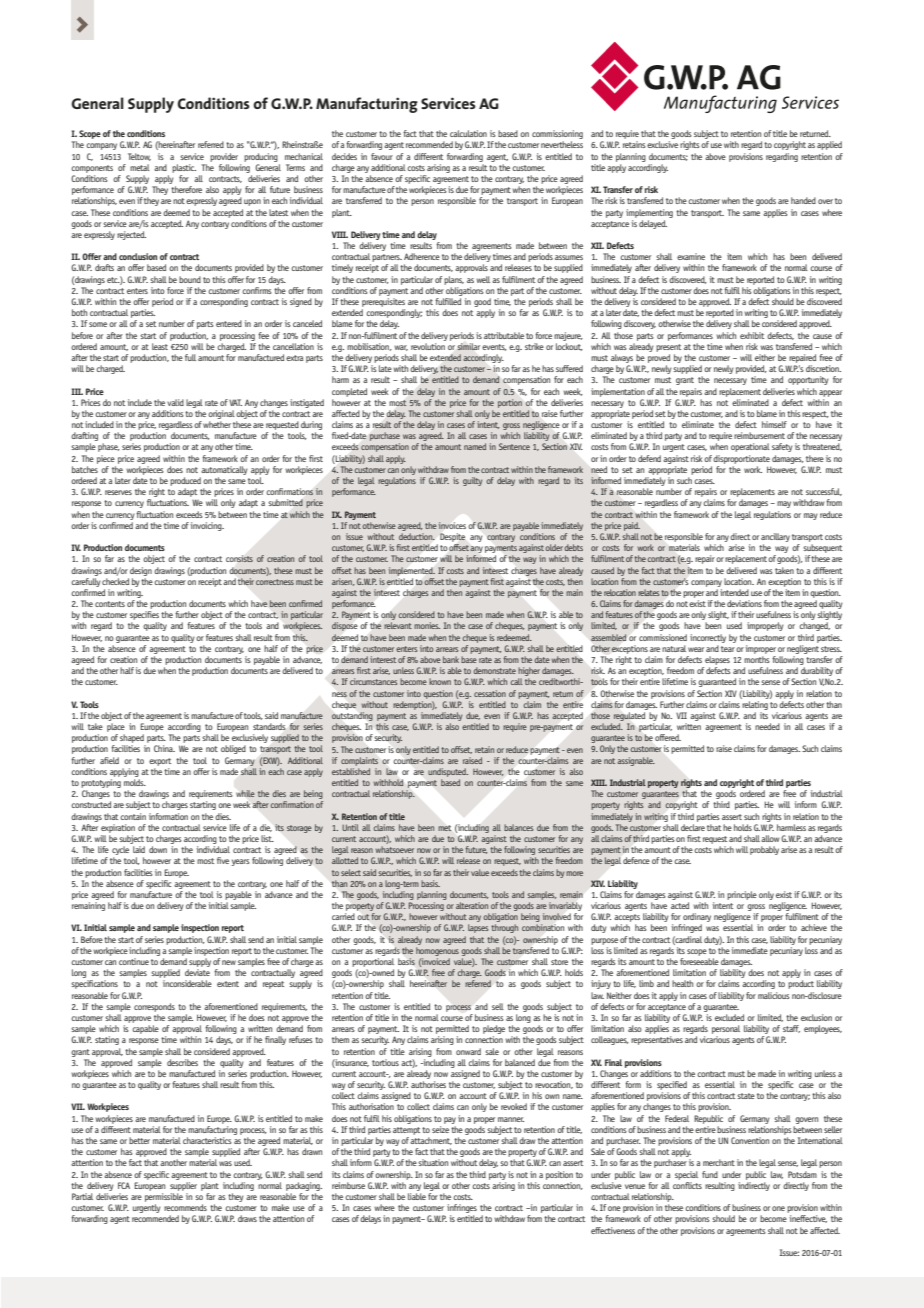  I want to click on probably, so click(764, 850).
